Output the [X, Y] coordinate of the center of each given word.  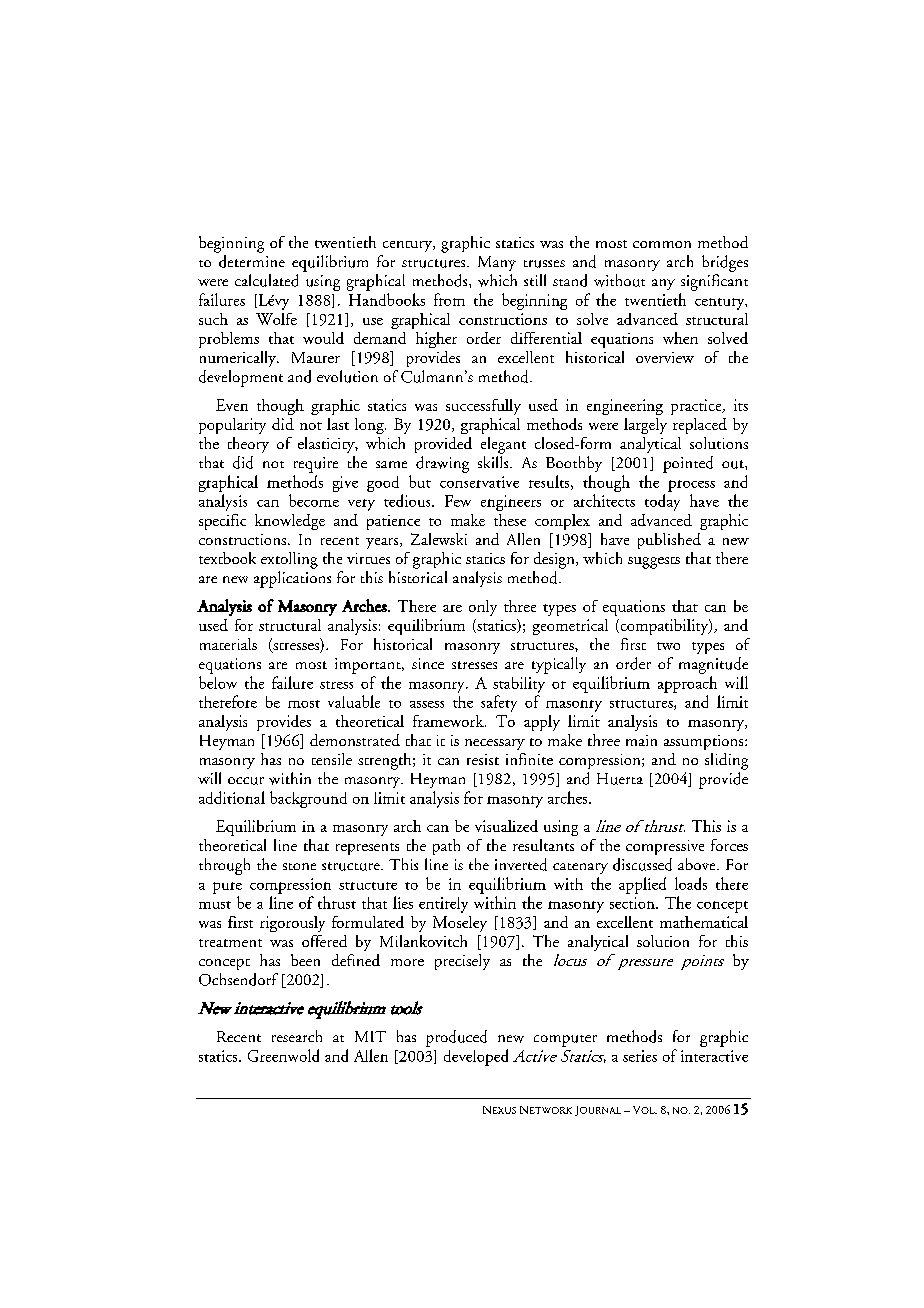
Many [497, 263]
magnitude [713, 665]
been [305, 960]
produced [456, 1038]
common [662, 244]
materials [228, 644]
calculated [266, 280]
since [428, 663]
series [640, 1056]
